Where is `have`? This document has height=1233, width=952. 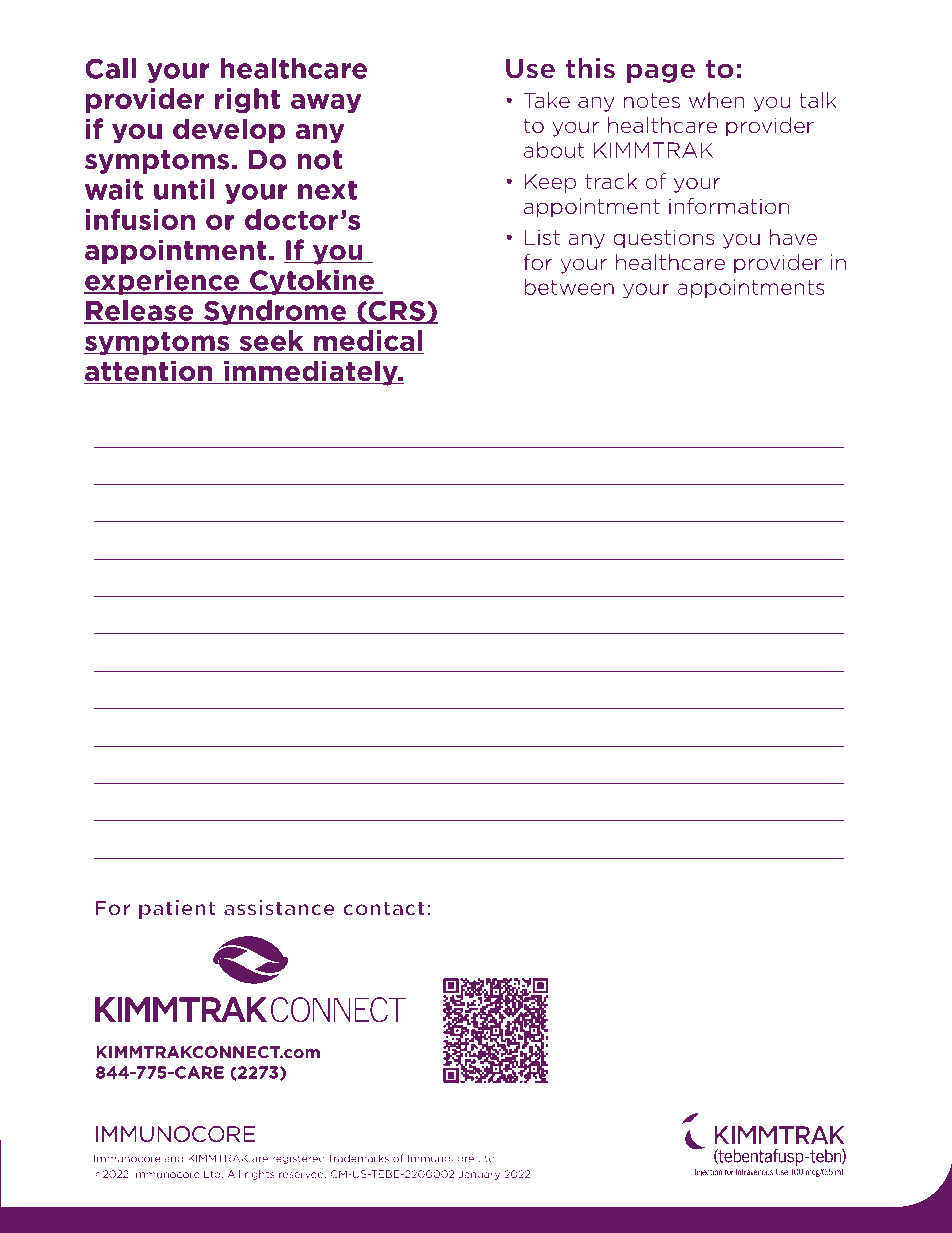
have is located at coordinates (793, 237).
